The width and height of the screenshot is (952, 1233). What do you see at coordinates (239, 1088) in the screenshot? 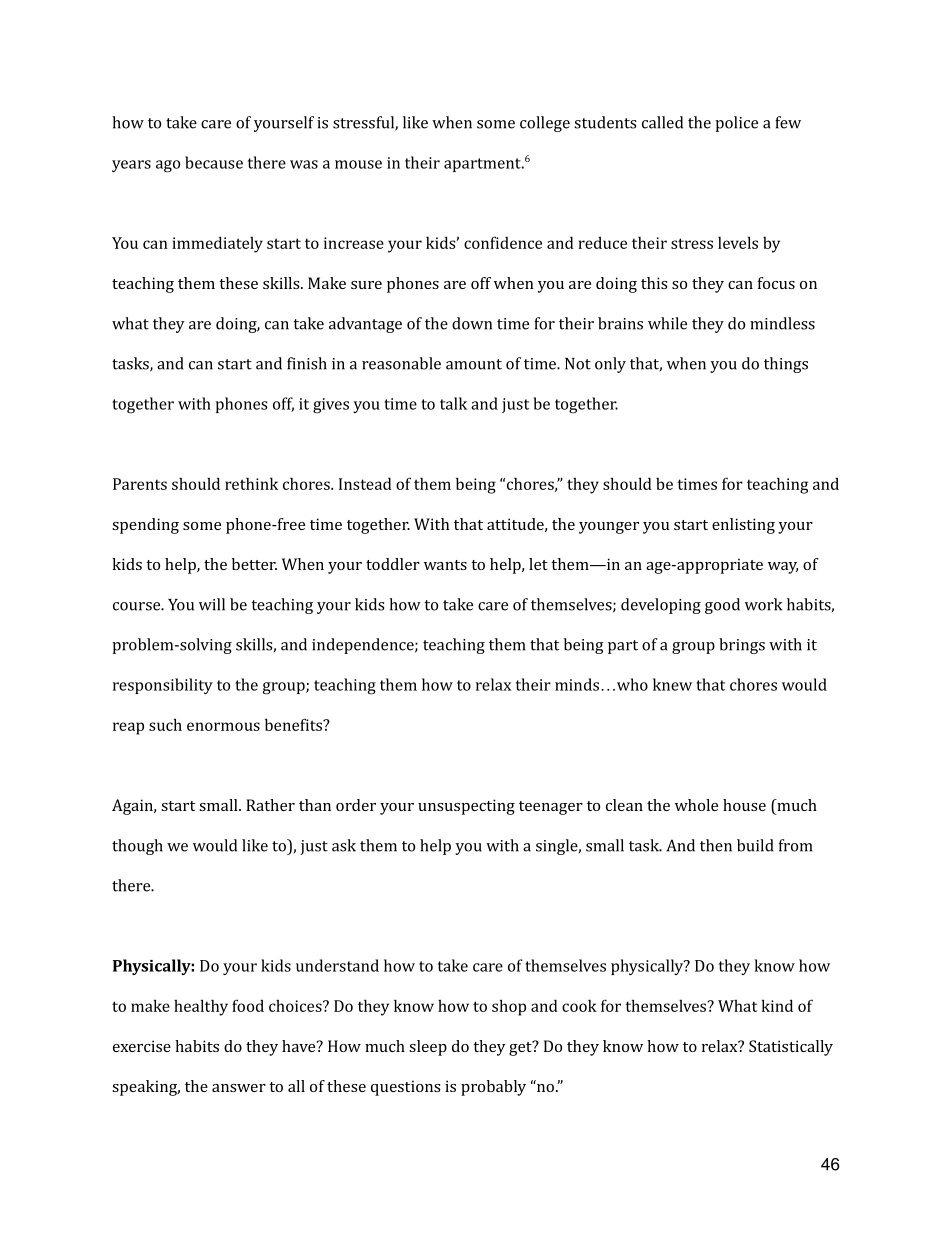
I see `answer` at bounding box center [239, 1088].
